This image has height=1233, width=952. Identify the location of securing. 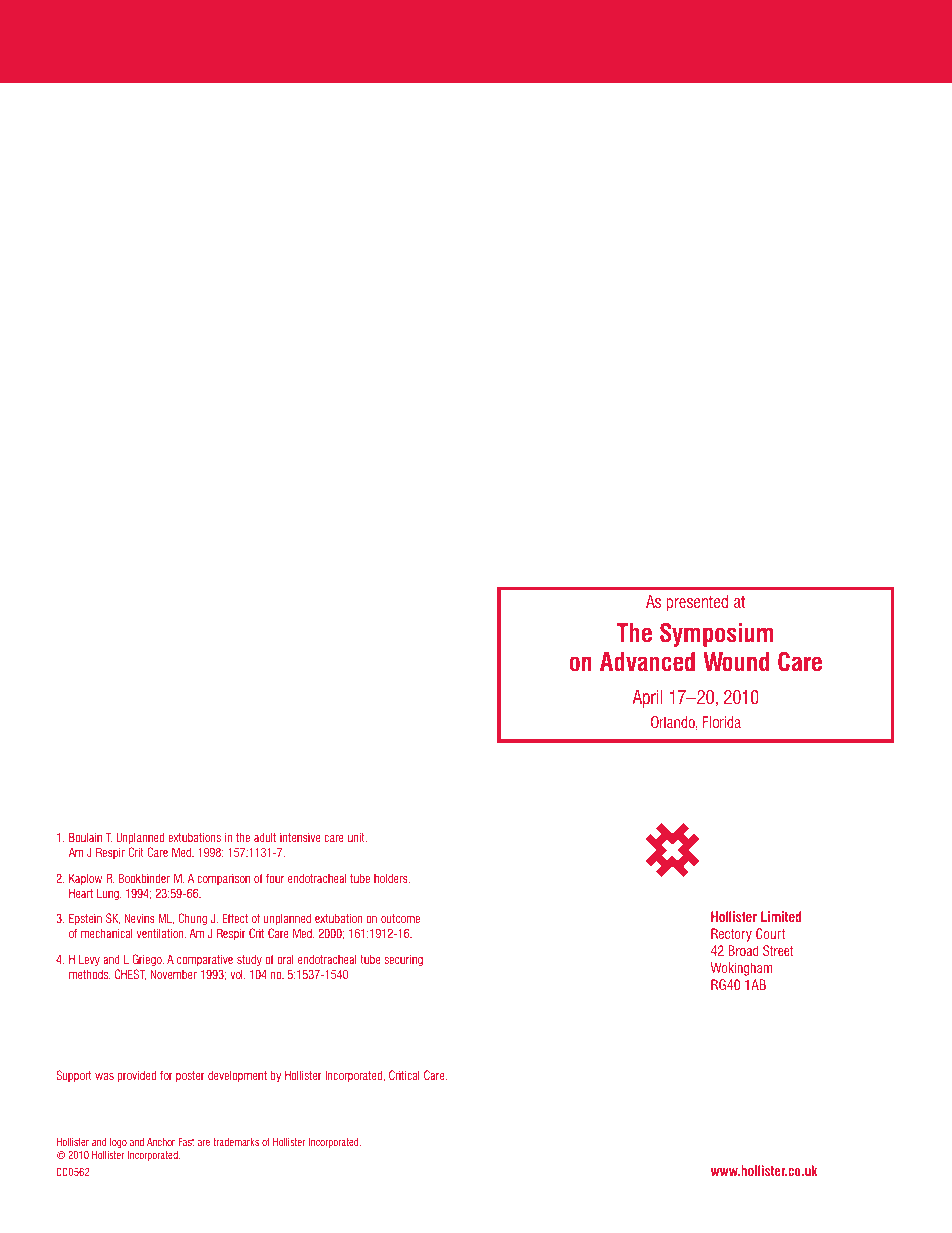
(403, 960).
